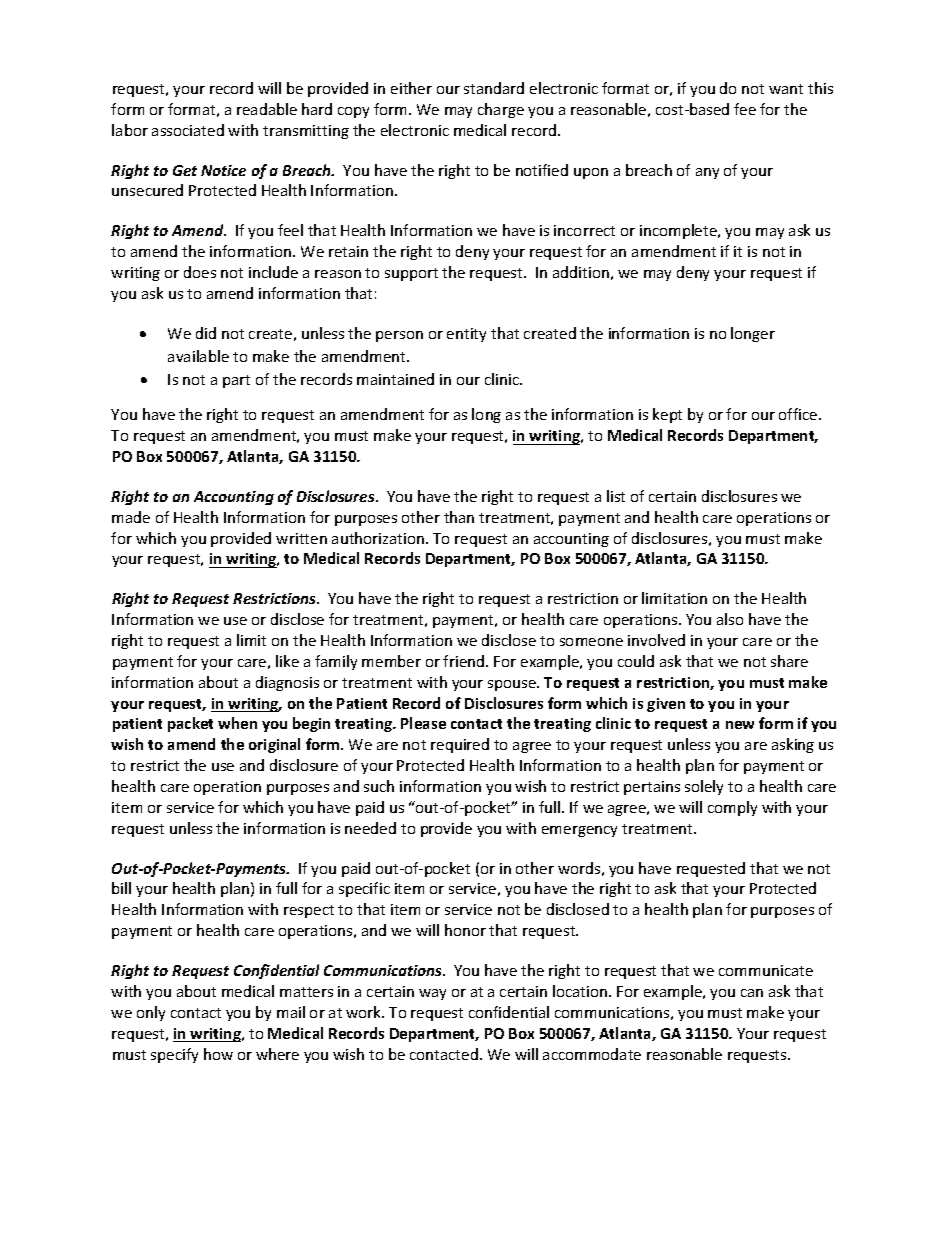 The image size is (952, 1233). I want to click on written, so click(301, 538).
